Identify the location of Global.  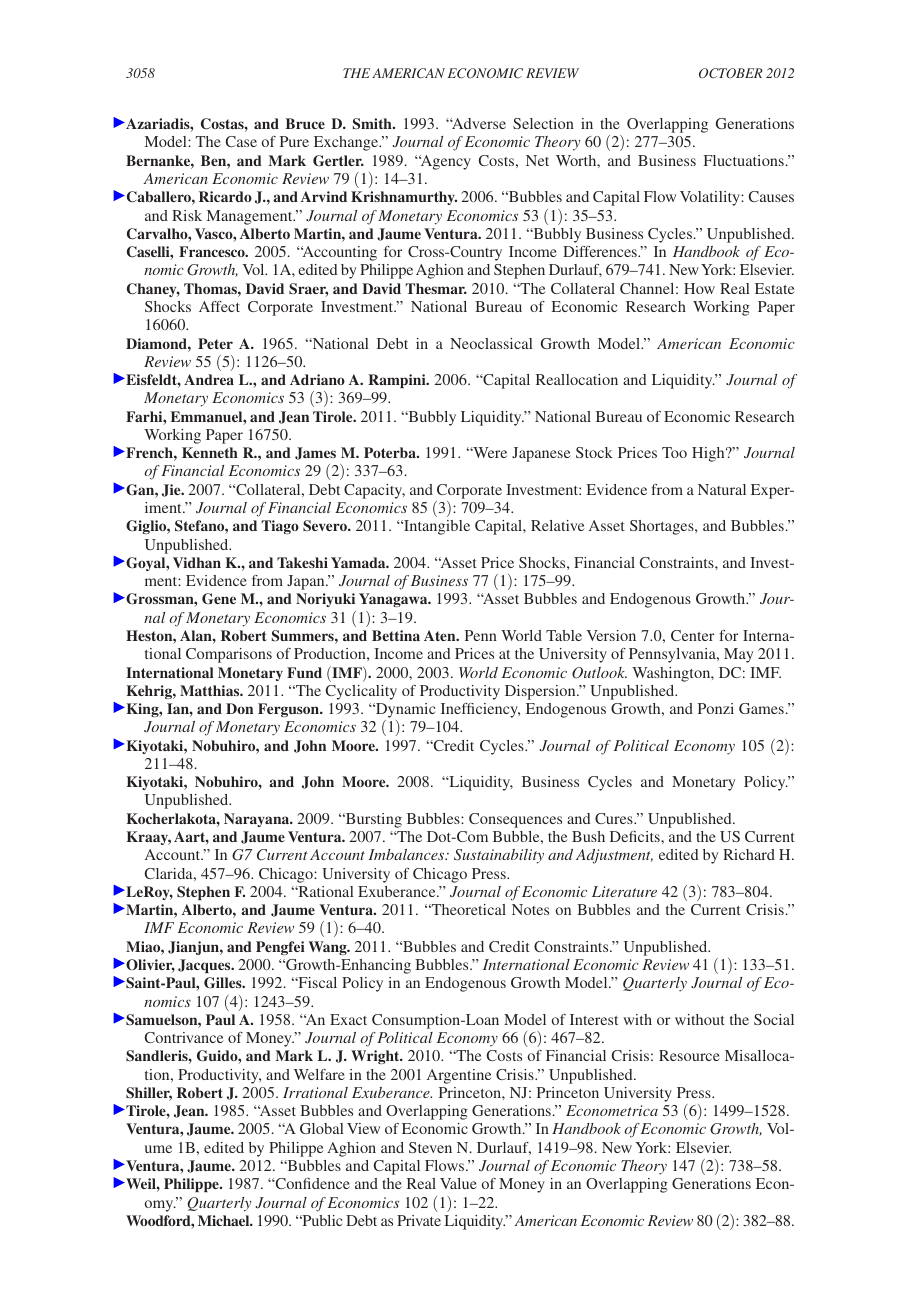
(322, 1128).
